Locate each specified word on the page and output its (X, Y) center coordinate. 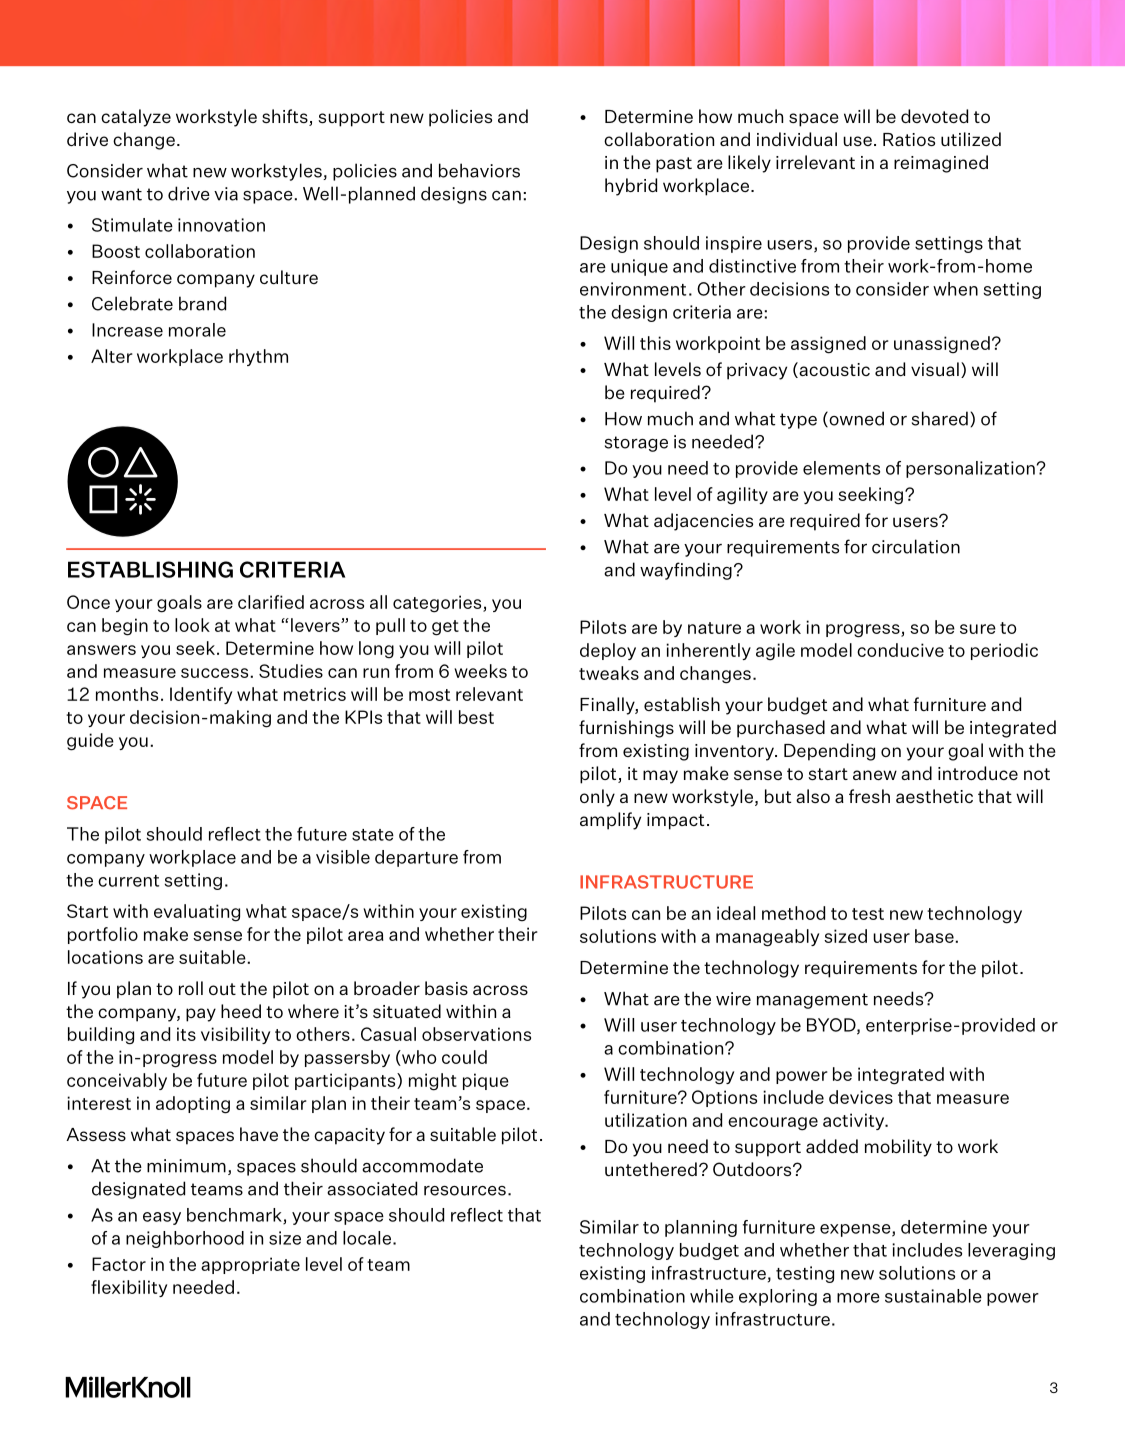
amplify (610, 821)
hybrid (631, 187)
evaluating (197, 913)
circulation (916, 546)
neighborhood (185, 1239)
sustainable (933, 1296)
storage (636, 444)
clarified (271, 602)
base (934, 936)
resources (465, 1191)
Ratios (909, 139)
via (226, 194)
